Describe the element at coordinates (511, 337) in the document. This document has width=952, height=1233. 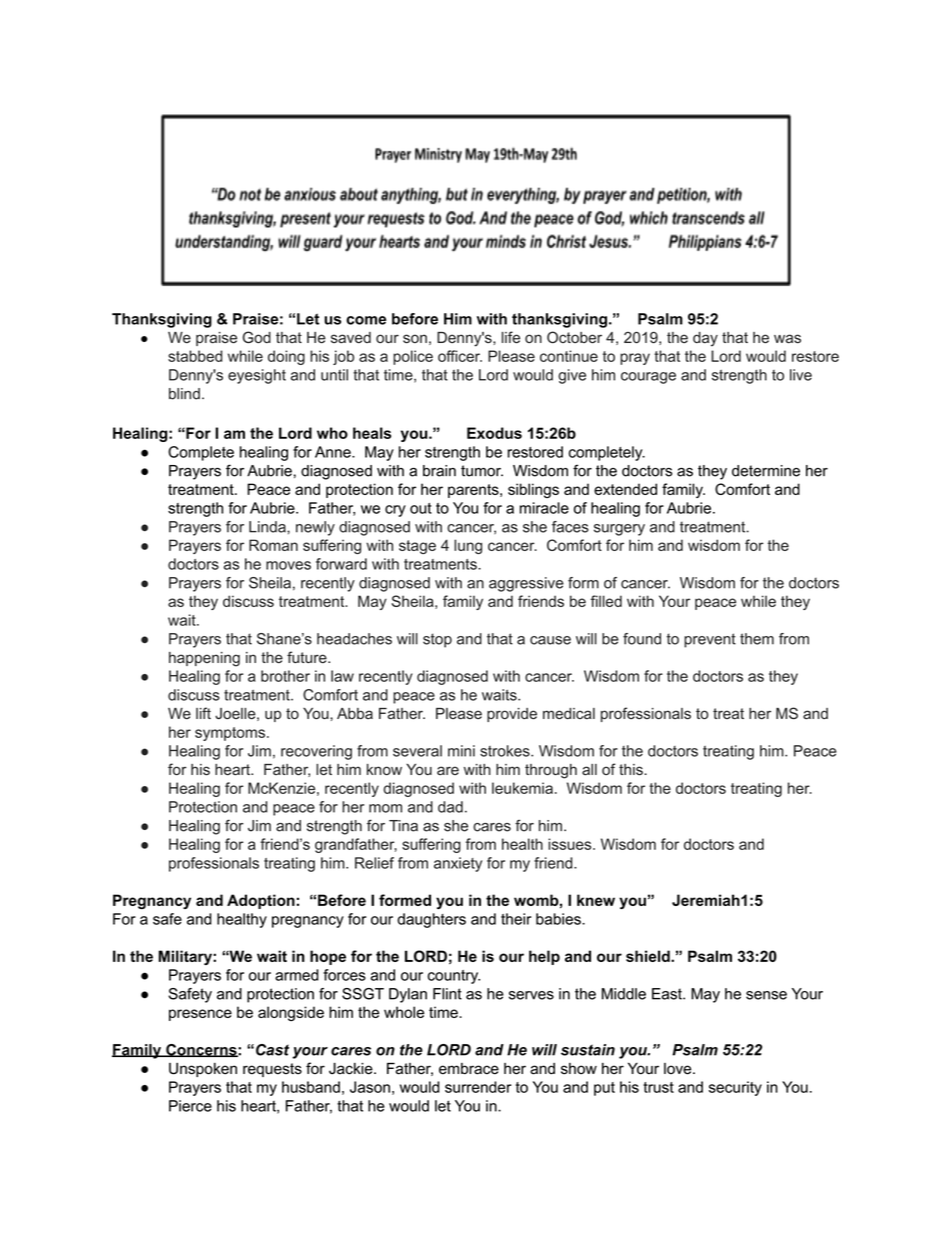
I see `life` at that location.
